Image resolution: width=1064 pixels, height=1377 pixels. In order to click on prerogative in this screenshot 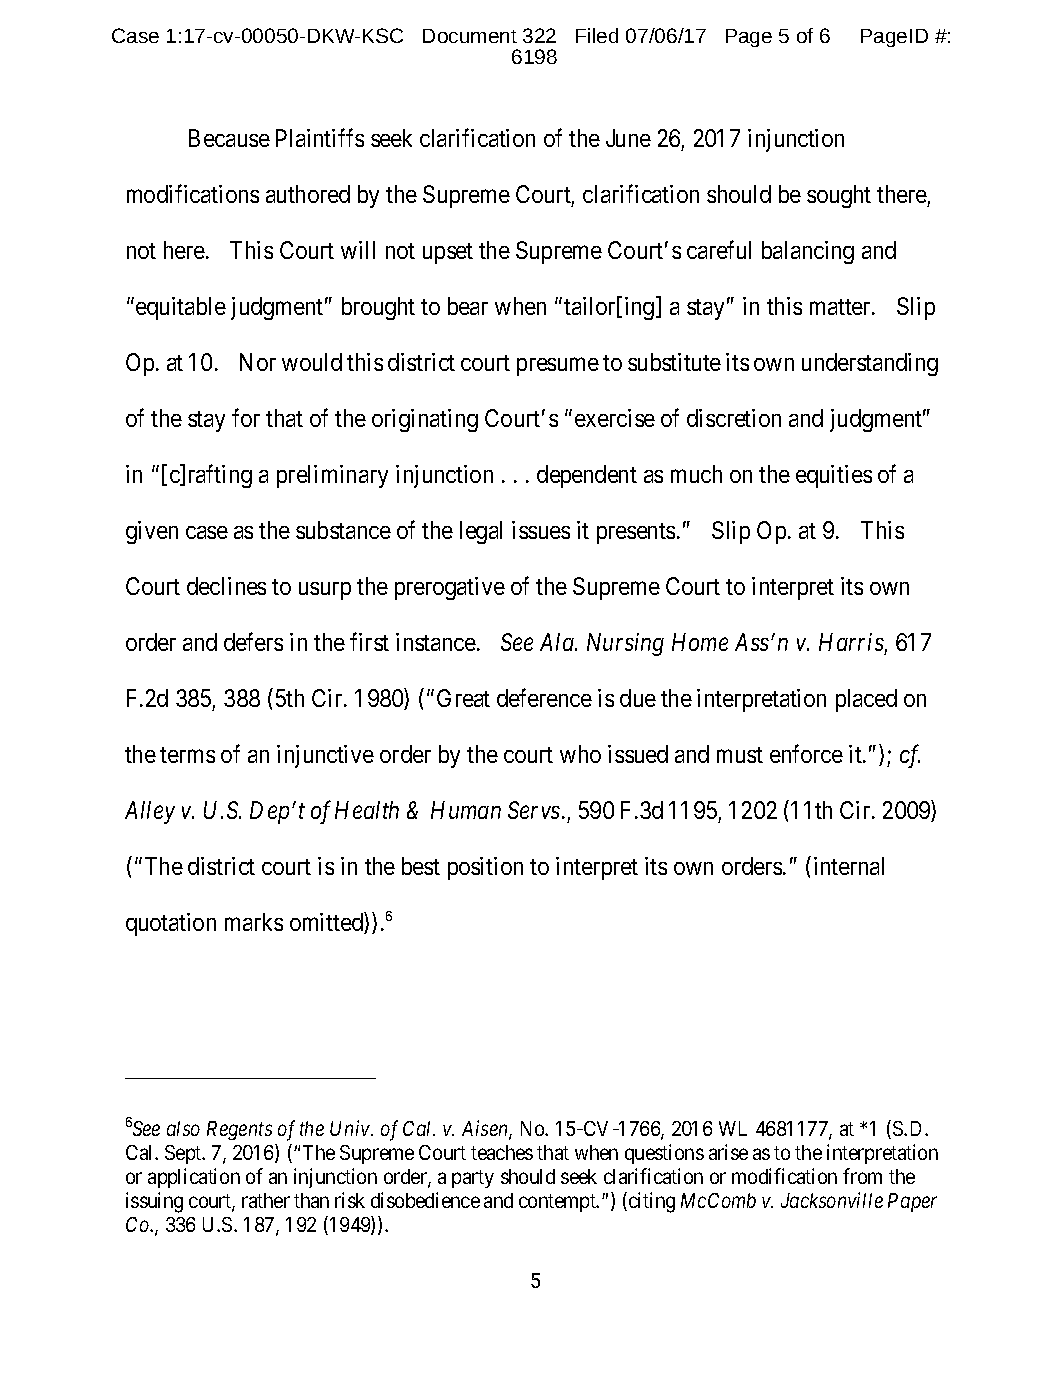, I will do `click(450, 588)`.
